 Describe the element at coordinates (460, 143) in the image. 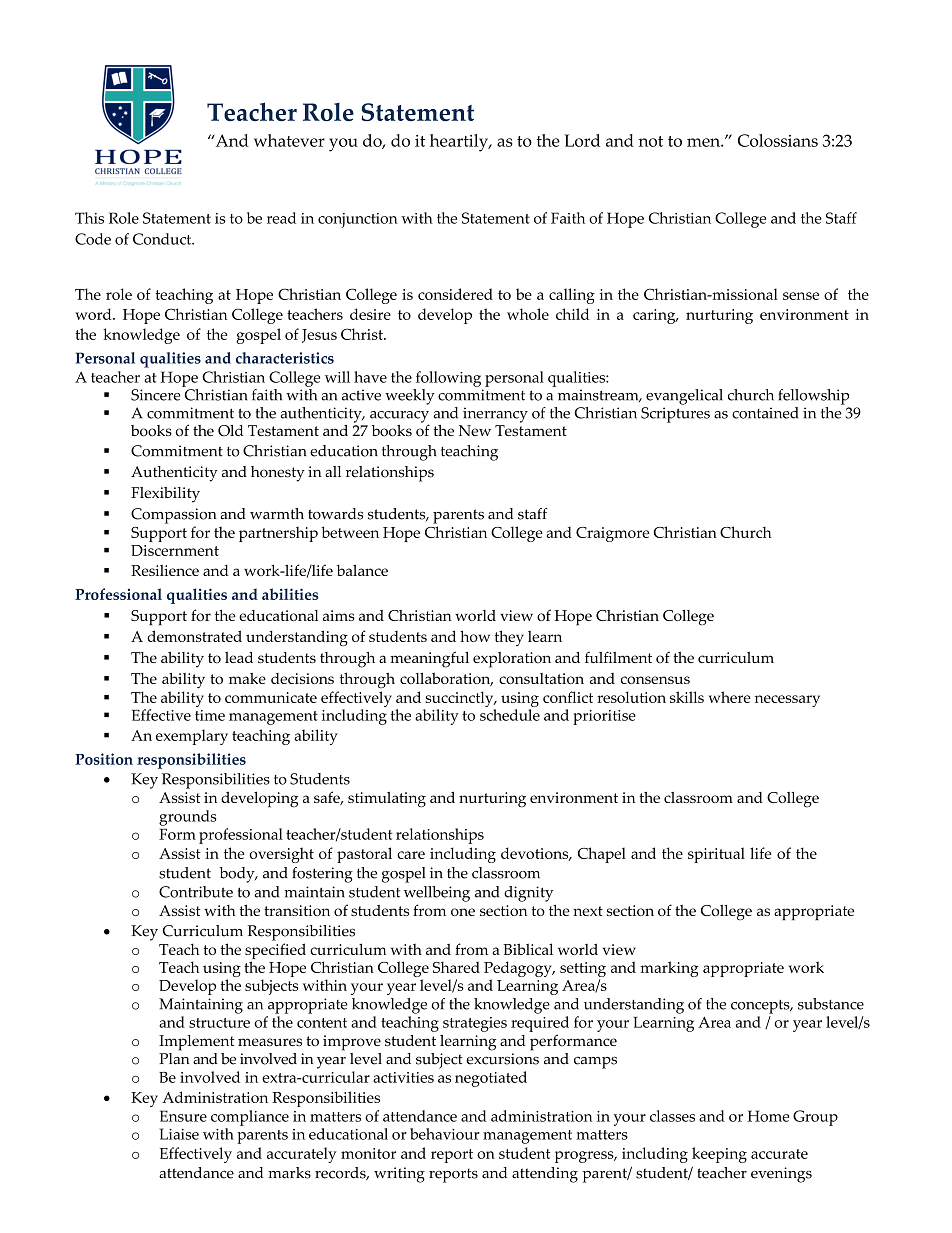

I see `heartily` at that location.
